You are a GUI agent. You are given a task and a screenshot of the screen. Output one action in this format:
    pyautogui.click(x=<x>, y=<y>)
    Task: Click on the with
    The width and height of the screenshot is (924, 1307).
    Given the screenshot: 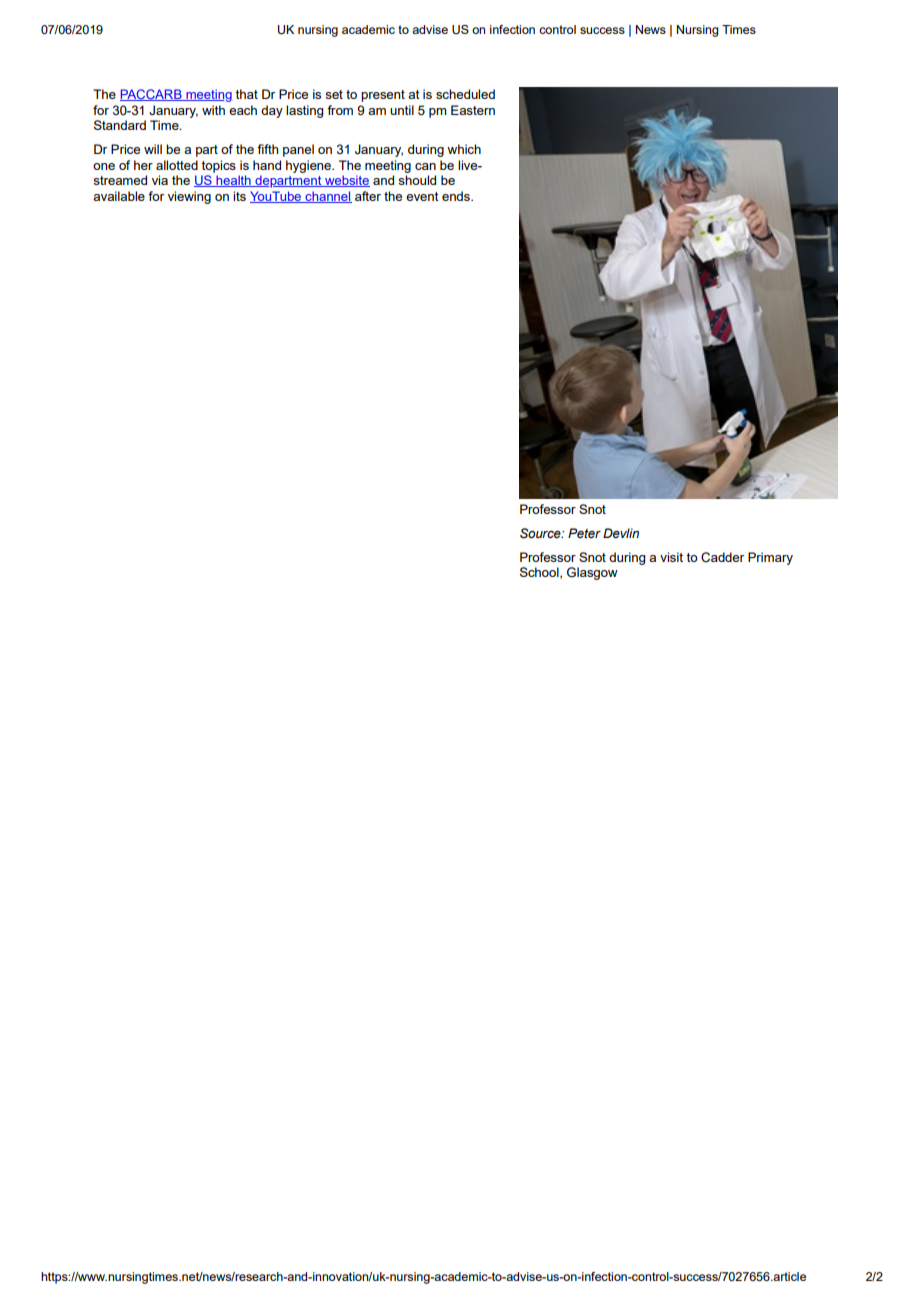 What is the action you would take?
    pyautogui.click(x=213, y=110)
